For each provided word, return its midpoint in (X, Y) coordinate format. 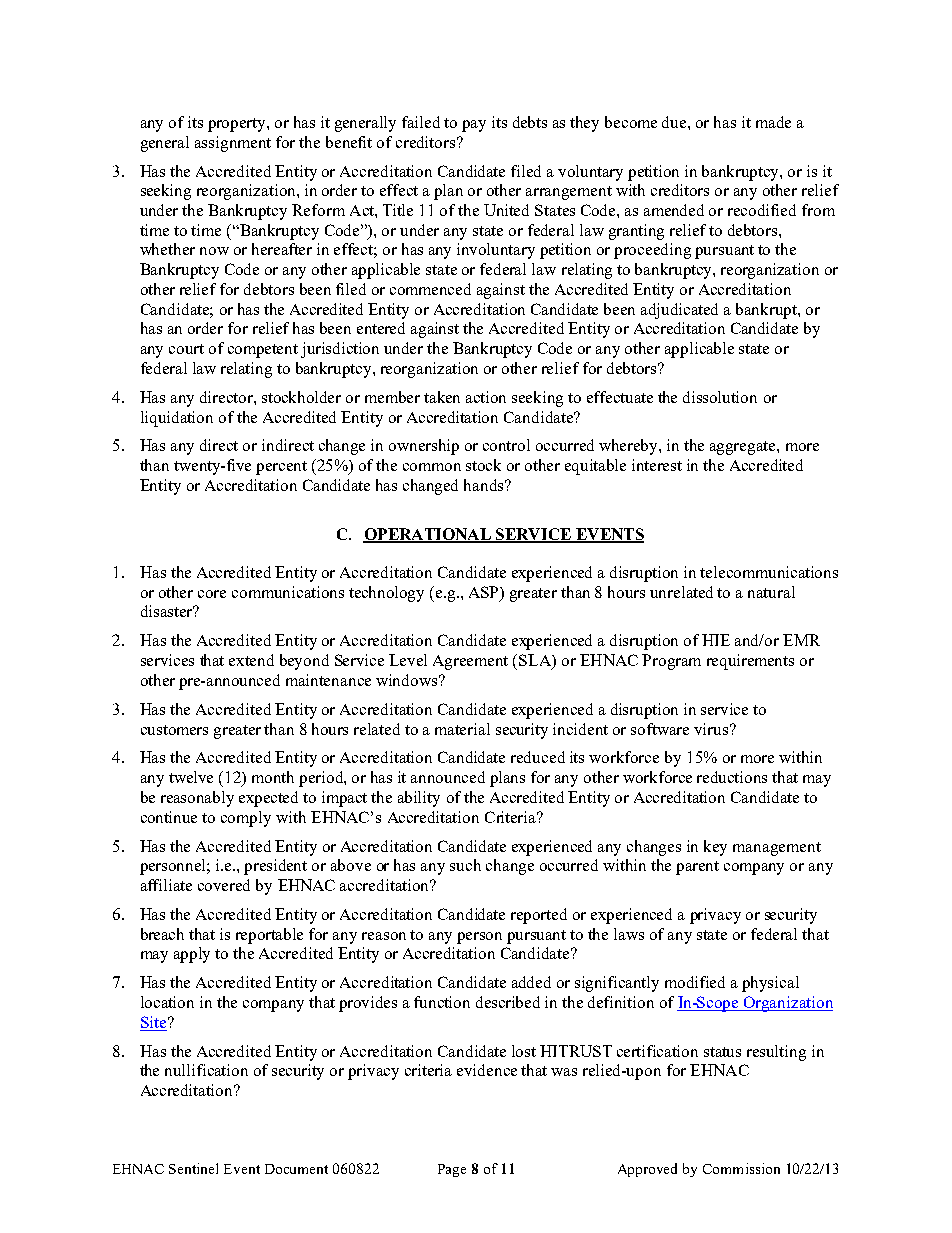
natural (771, 592)
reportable (269, 936)
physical (770, 984)
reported (539, 916)
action (486, 397)
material (462, 729)
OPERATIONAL (428, 535)
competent (263, 351)
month (273, 777)
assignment (233, 144)
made (773, 122)
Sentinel (193, 1168)
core (212, 594)
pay (474, 126)
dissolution (720, 397)
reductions (732, 777)
